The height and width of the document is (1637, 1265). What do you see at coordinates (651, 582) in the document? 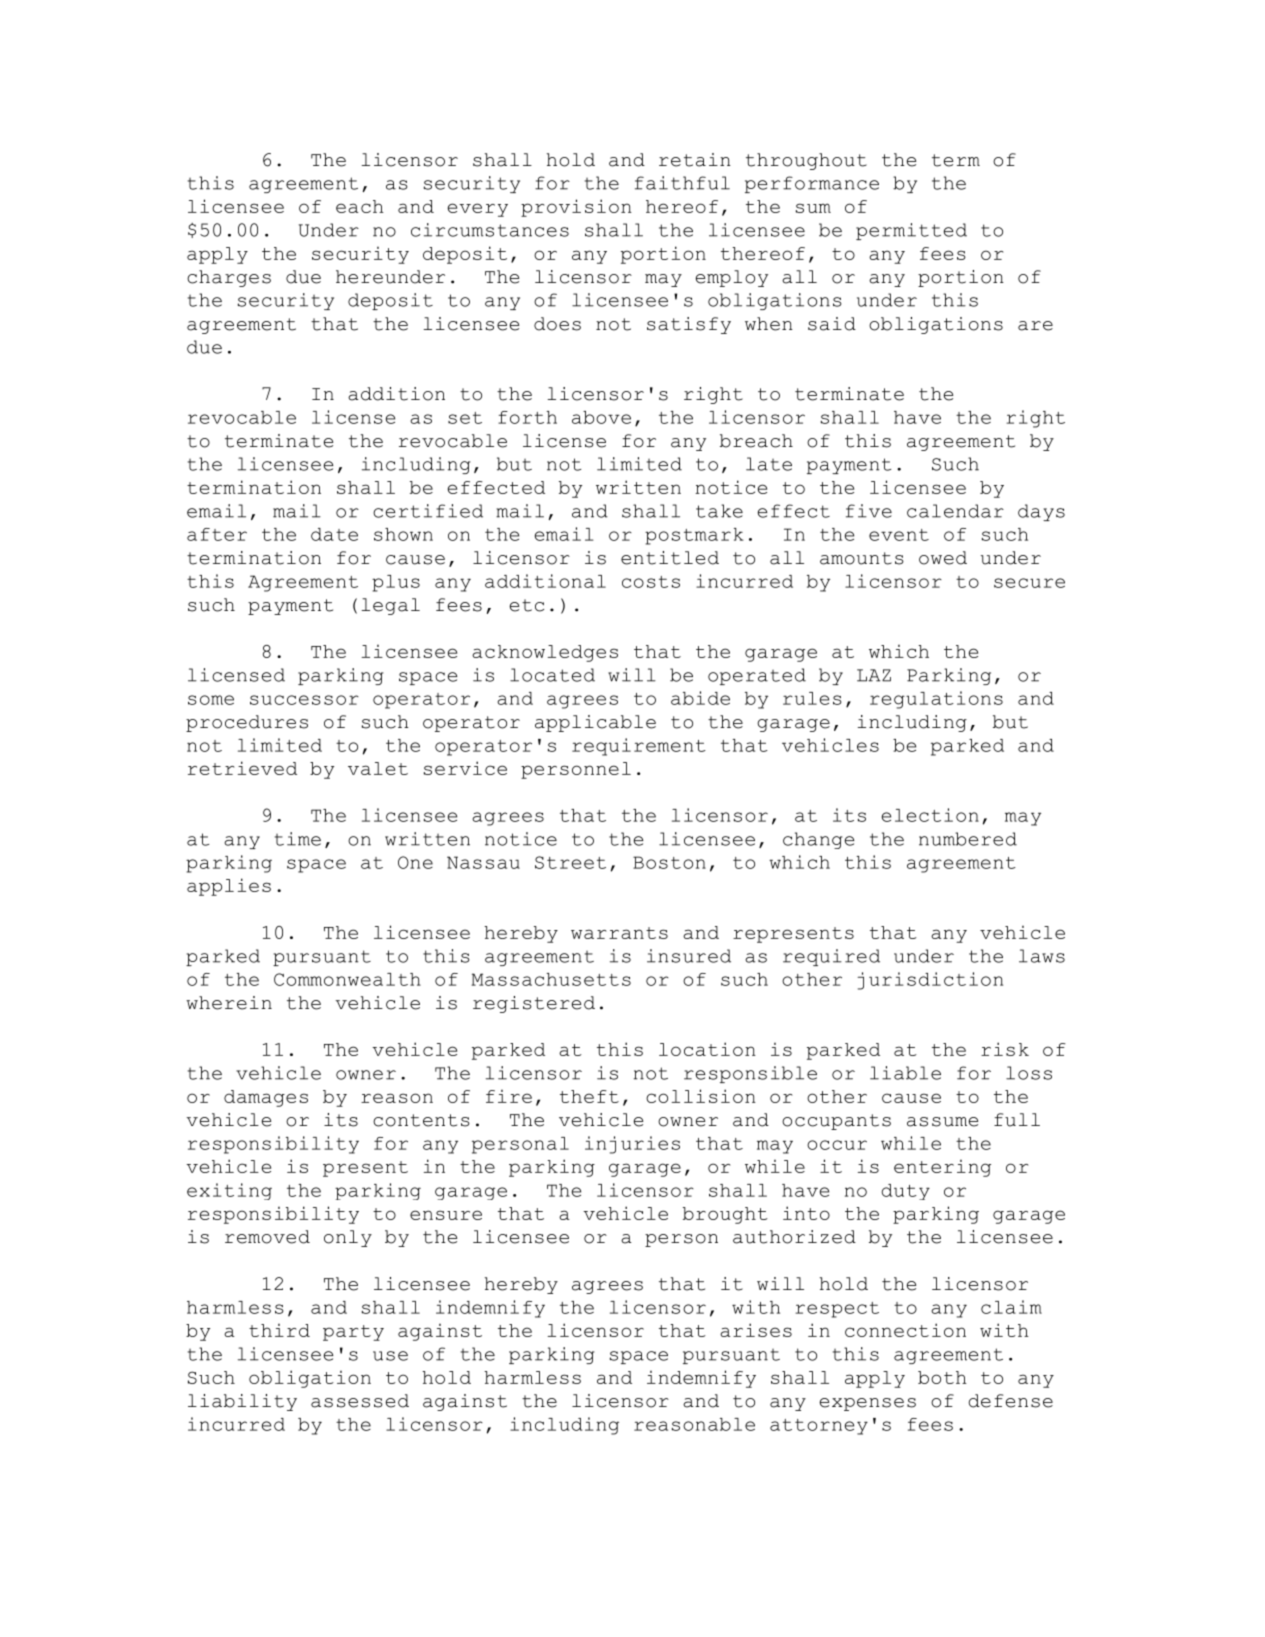
I see `costs` at bounding box center [651, 582].
